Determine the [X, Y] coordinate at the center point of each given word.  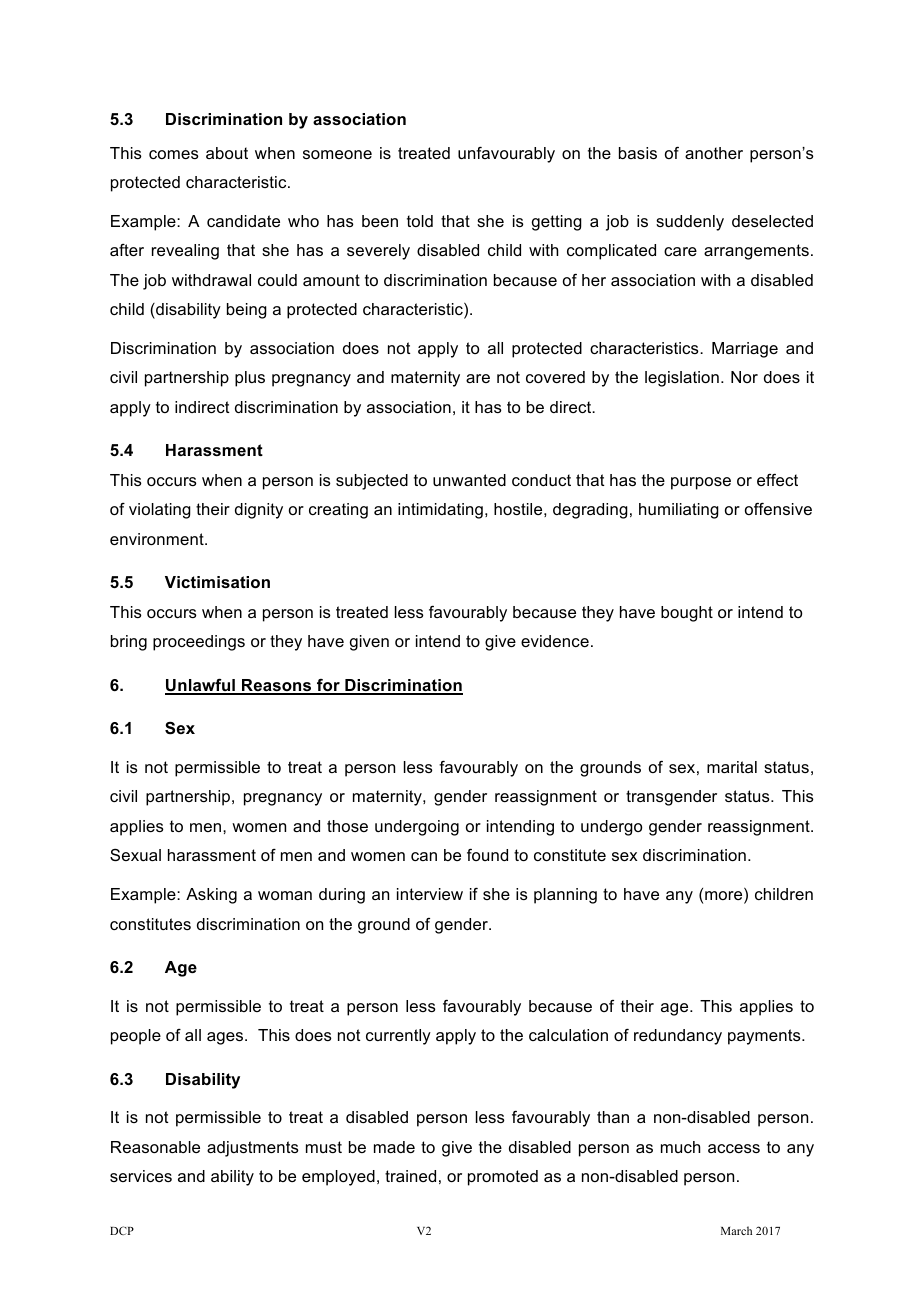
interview [430, 894]
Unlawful [201, 686]
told [420, 221]
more [725, 897]
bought [687, 614]
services [141, 1176]
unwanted [469, 480]
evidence [555, 641]
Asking [211, 896]
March [736, 1230]
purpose [701, 483]
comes [174, 154]
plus [250, 379]
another [714, 153]
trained [410, 1176]
